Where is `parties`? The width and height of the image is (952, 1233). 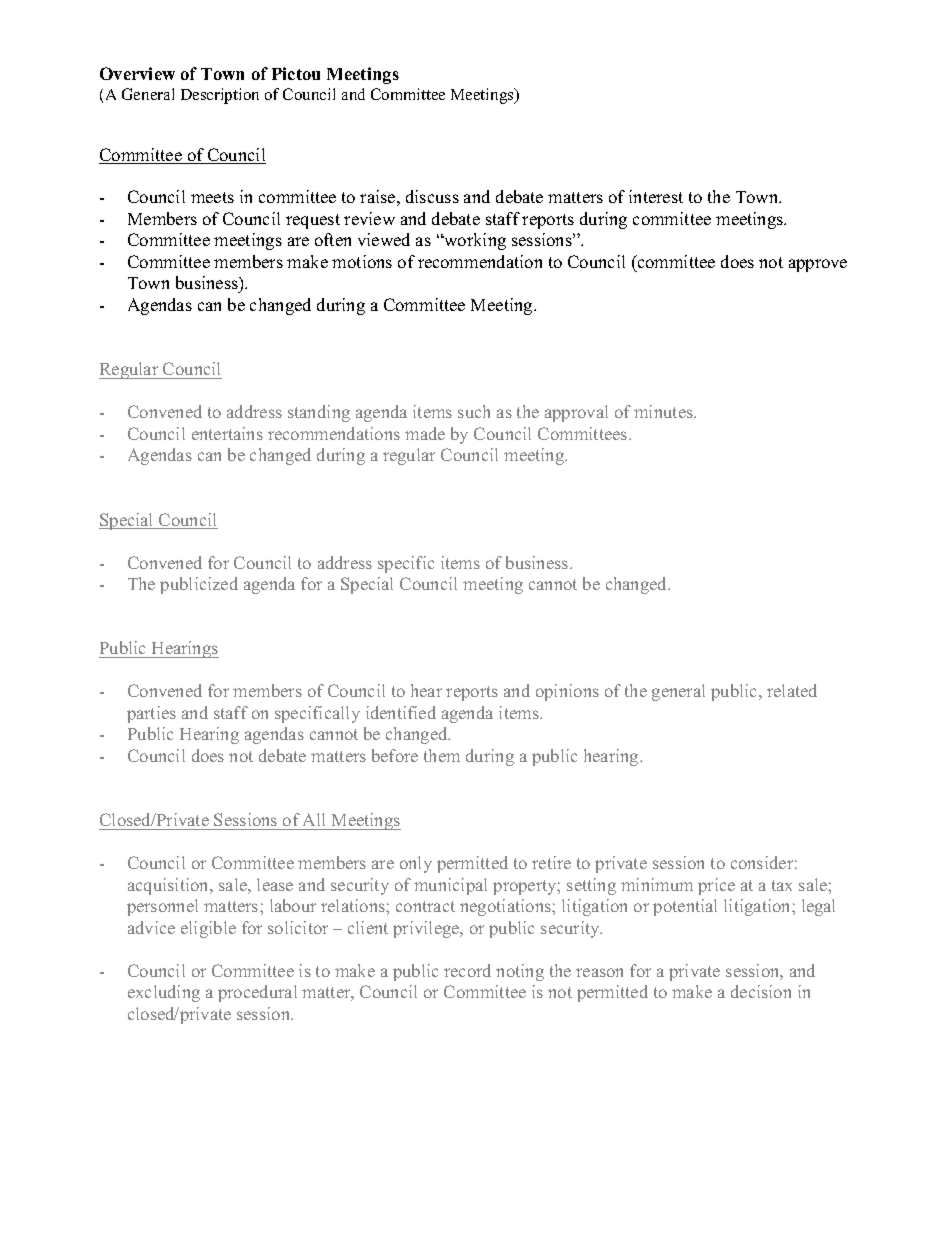 parties is located at coordinates (151, 714).
